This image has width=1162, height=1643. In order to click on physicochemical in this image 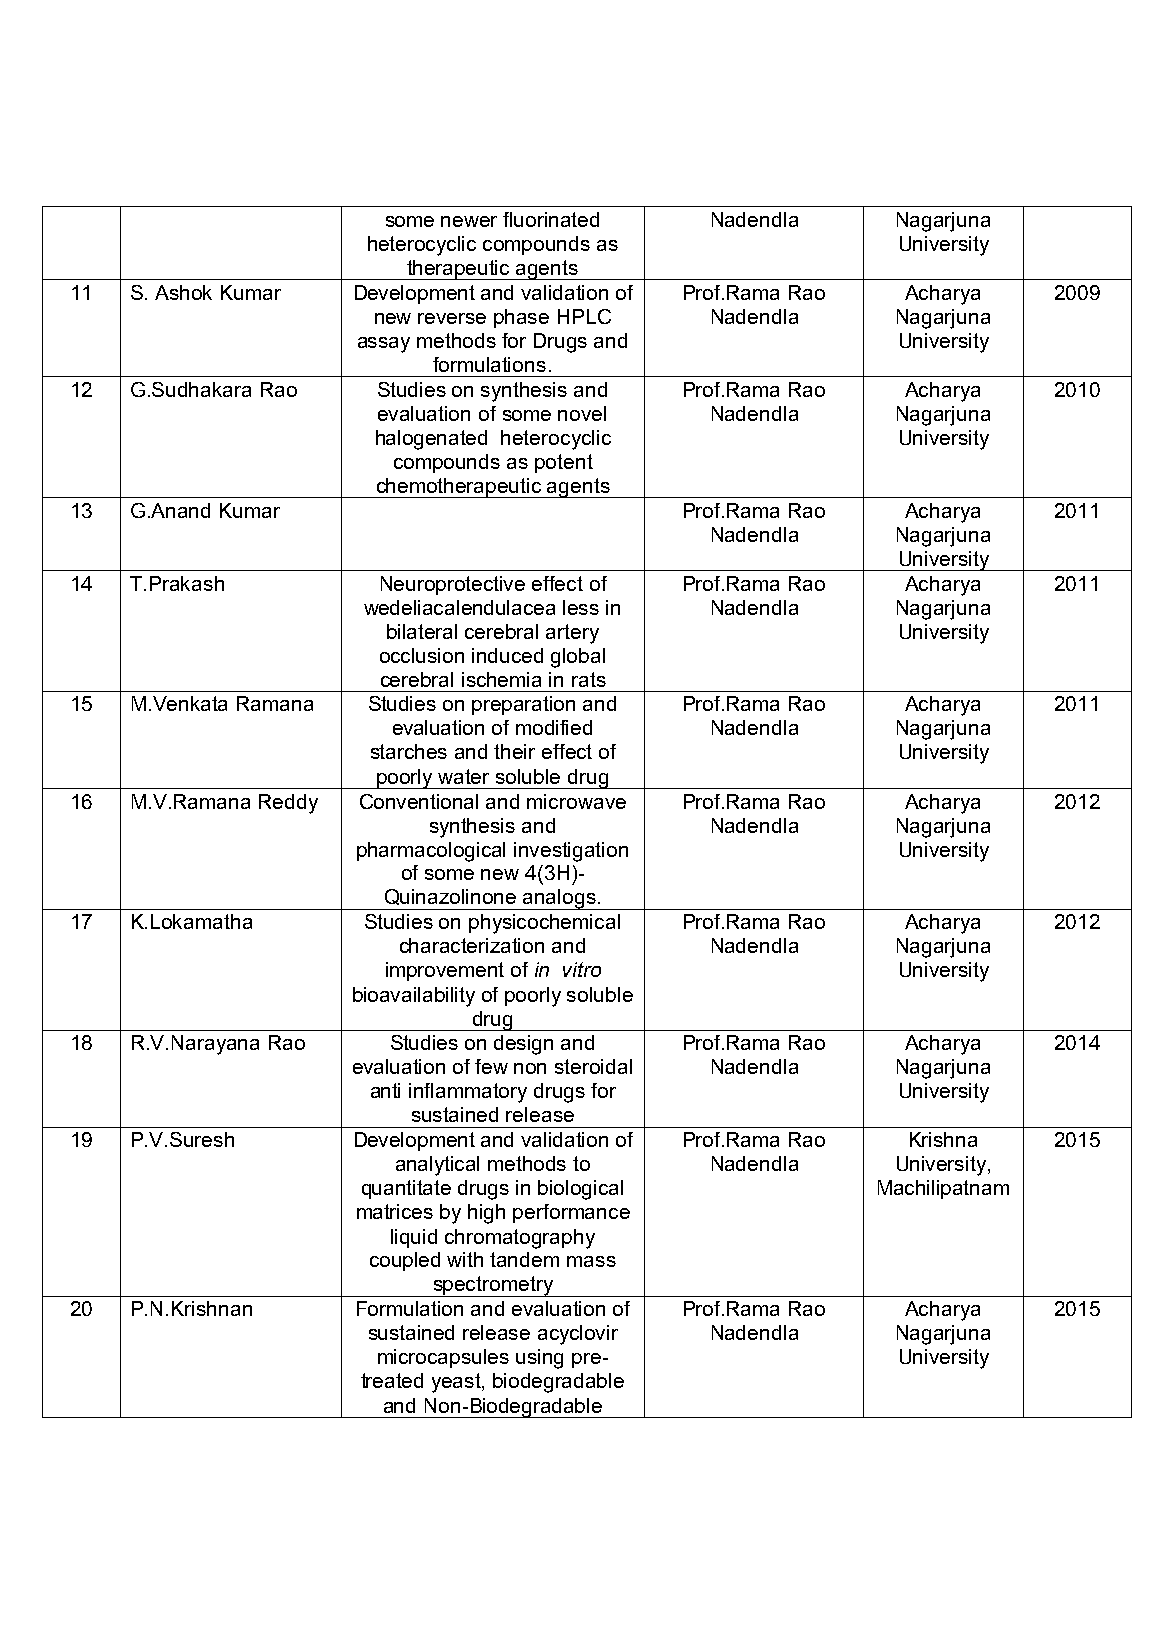, I will do `click(544, 924)`.
